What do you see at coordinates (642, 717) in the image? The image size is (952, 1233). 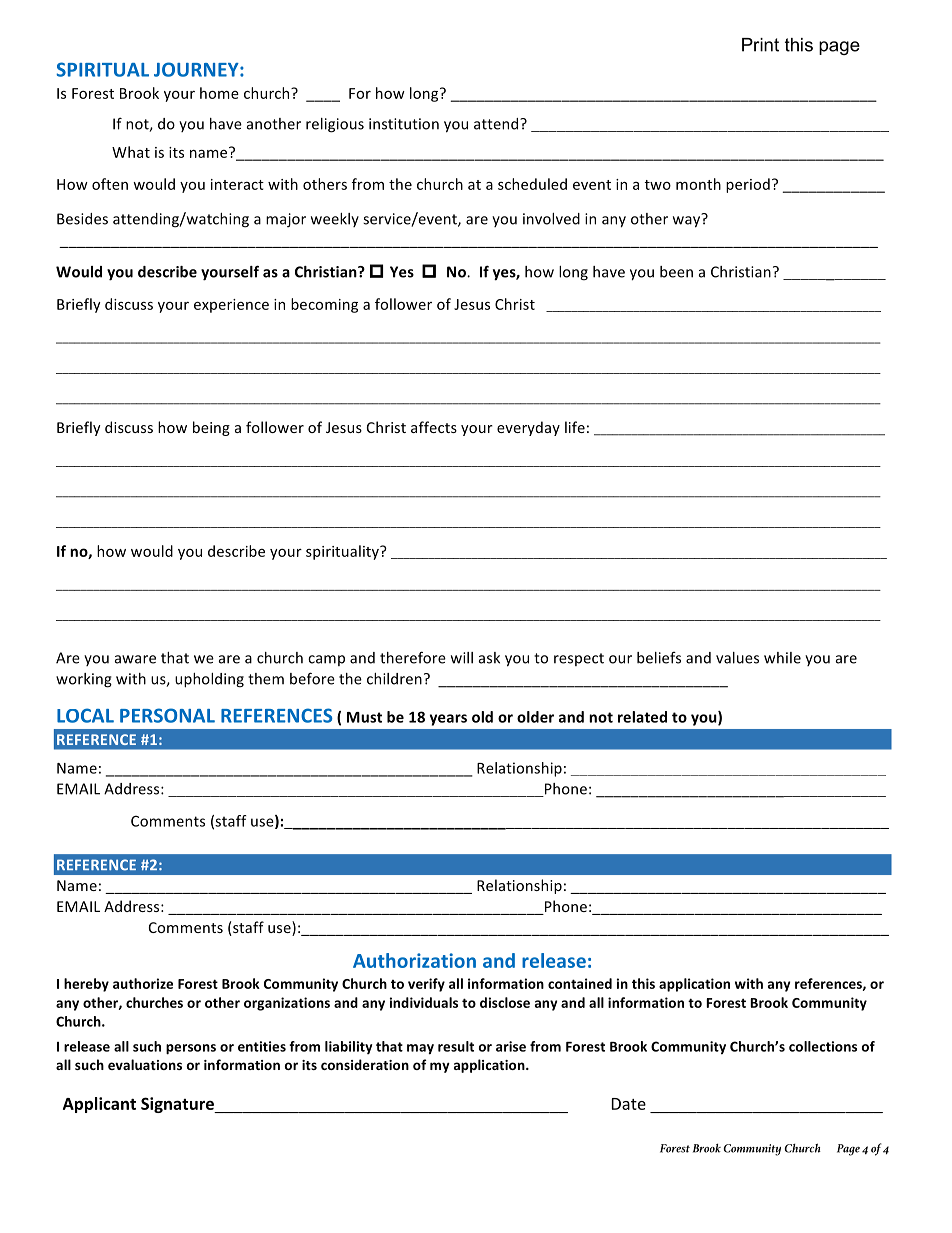 I see `related` at bounding box center [642, 717].
